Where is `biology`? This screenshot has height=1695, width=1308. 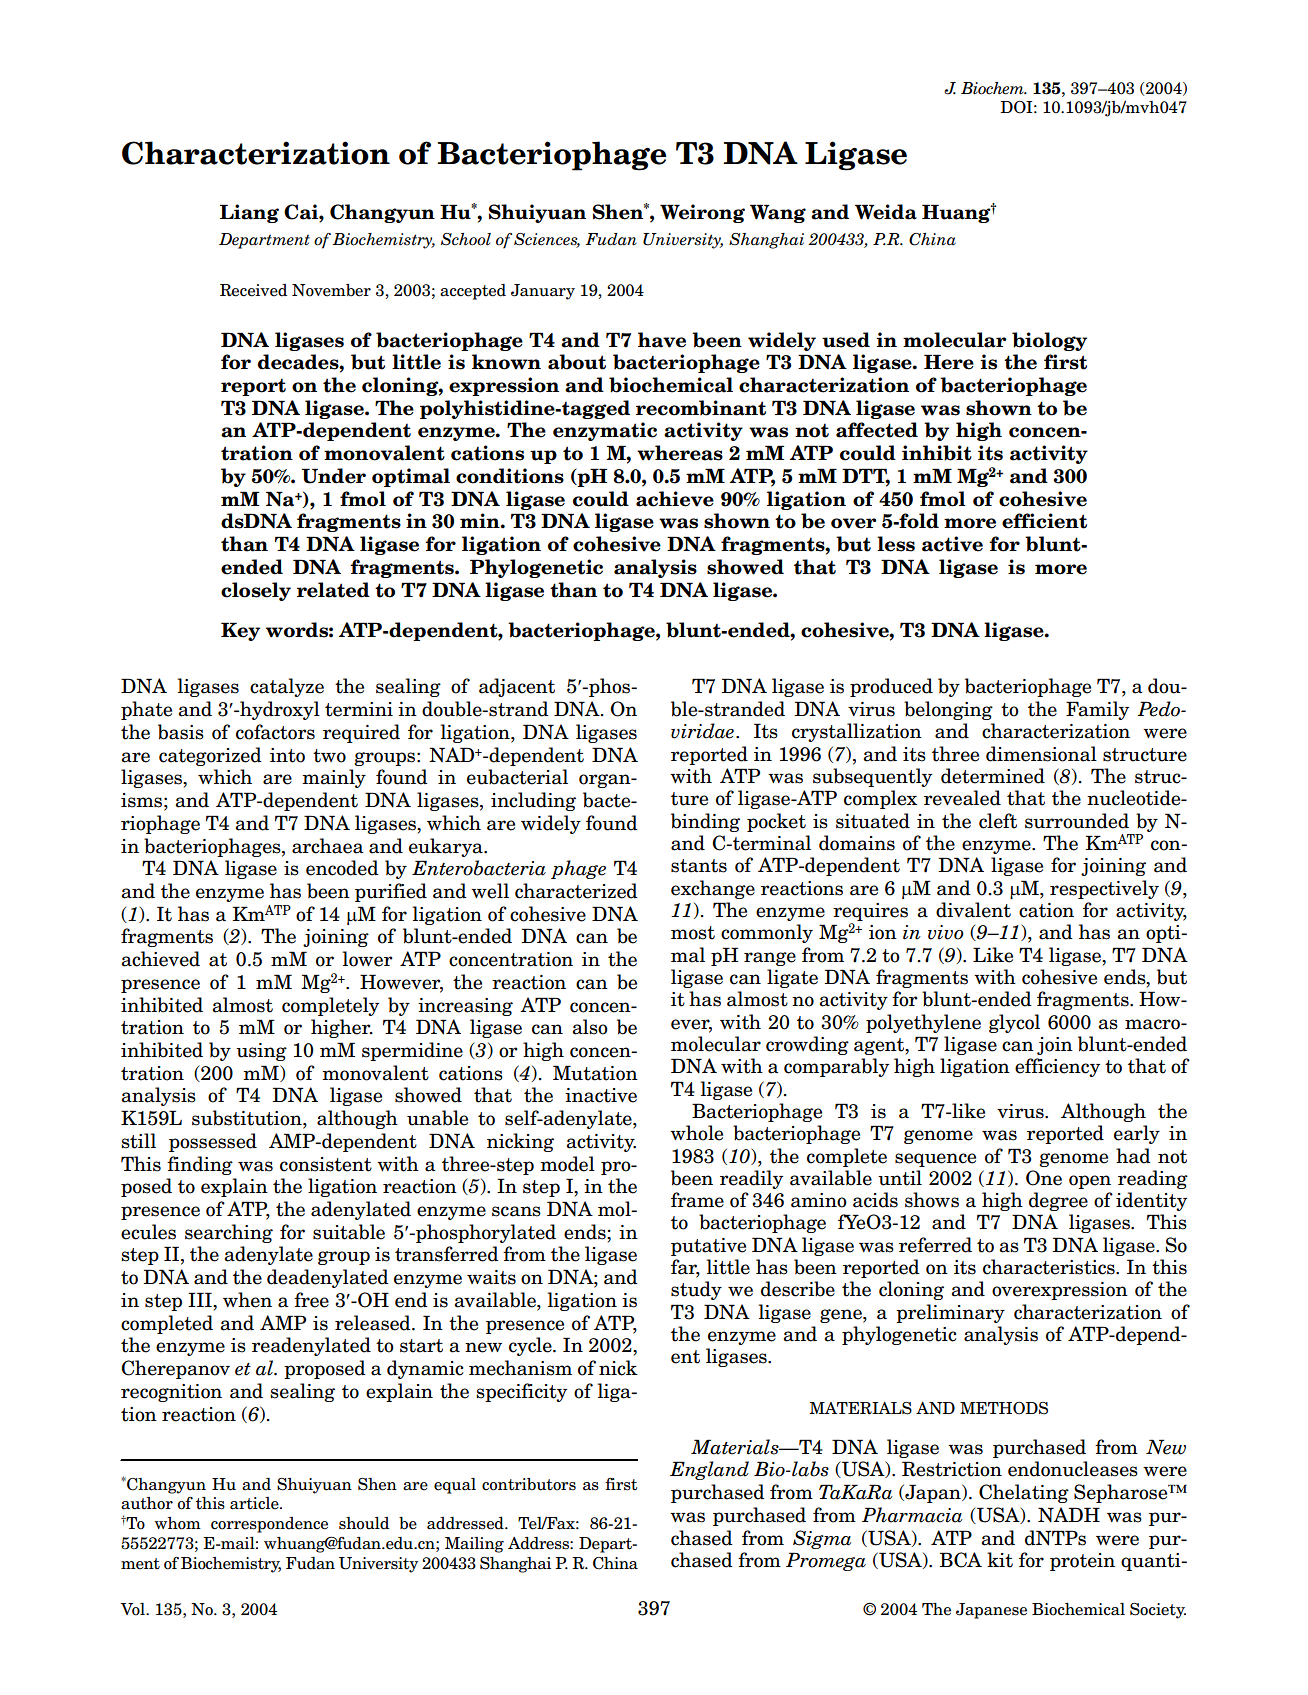
biology is located at coordinates (1049, 341).
